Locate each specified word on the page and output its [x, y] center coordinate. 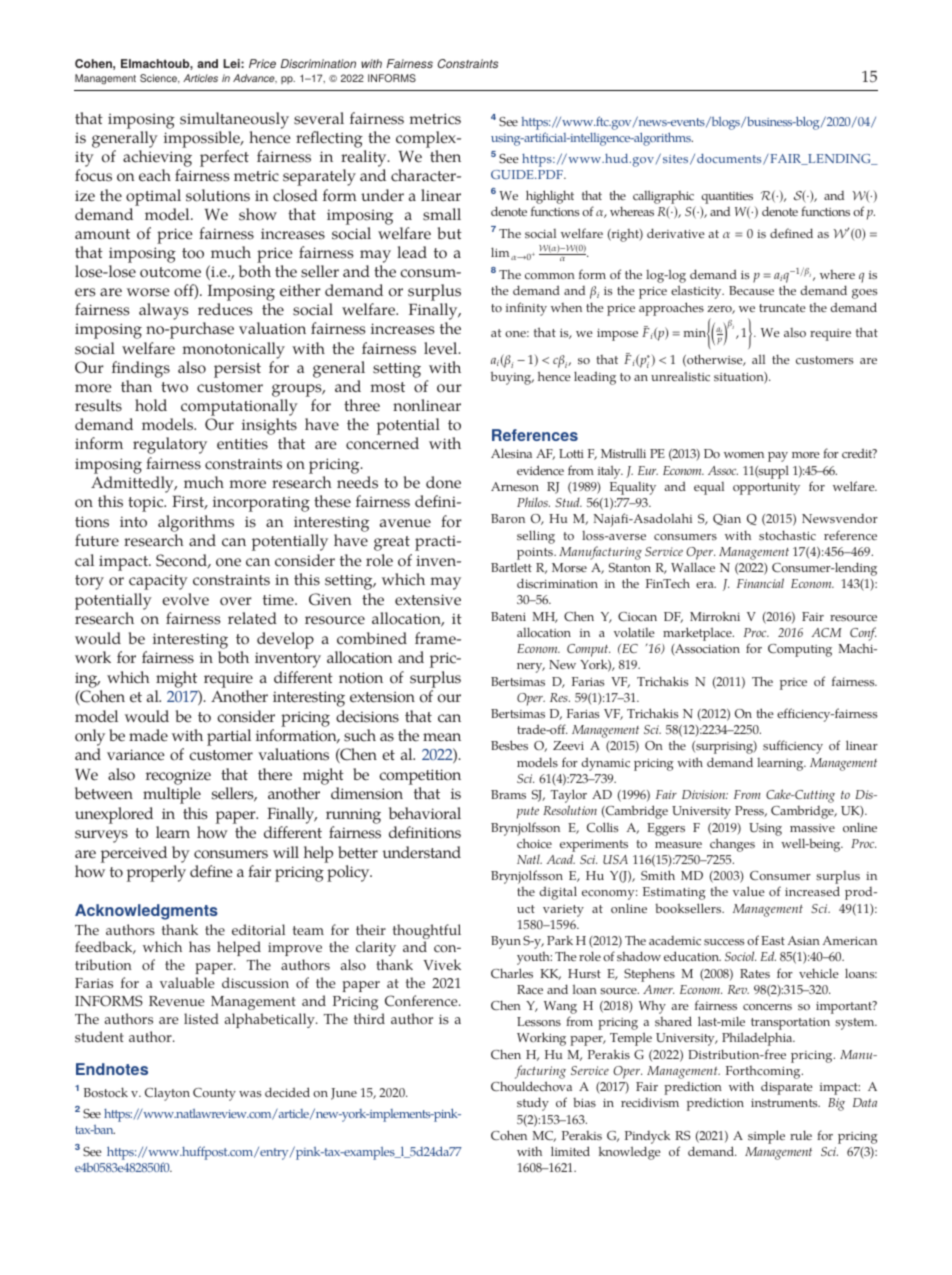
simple [766, 1137]
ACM [827, 632]
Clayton [167, 1094]
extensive [428, 600]
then [445, 156]
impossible [203, 139]
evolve [185, 599]
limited [570, 1151]
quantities [726, 199]
